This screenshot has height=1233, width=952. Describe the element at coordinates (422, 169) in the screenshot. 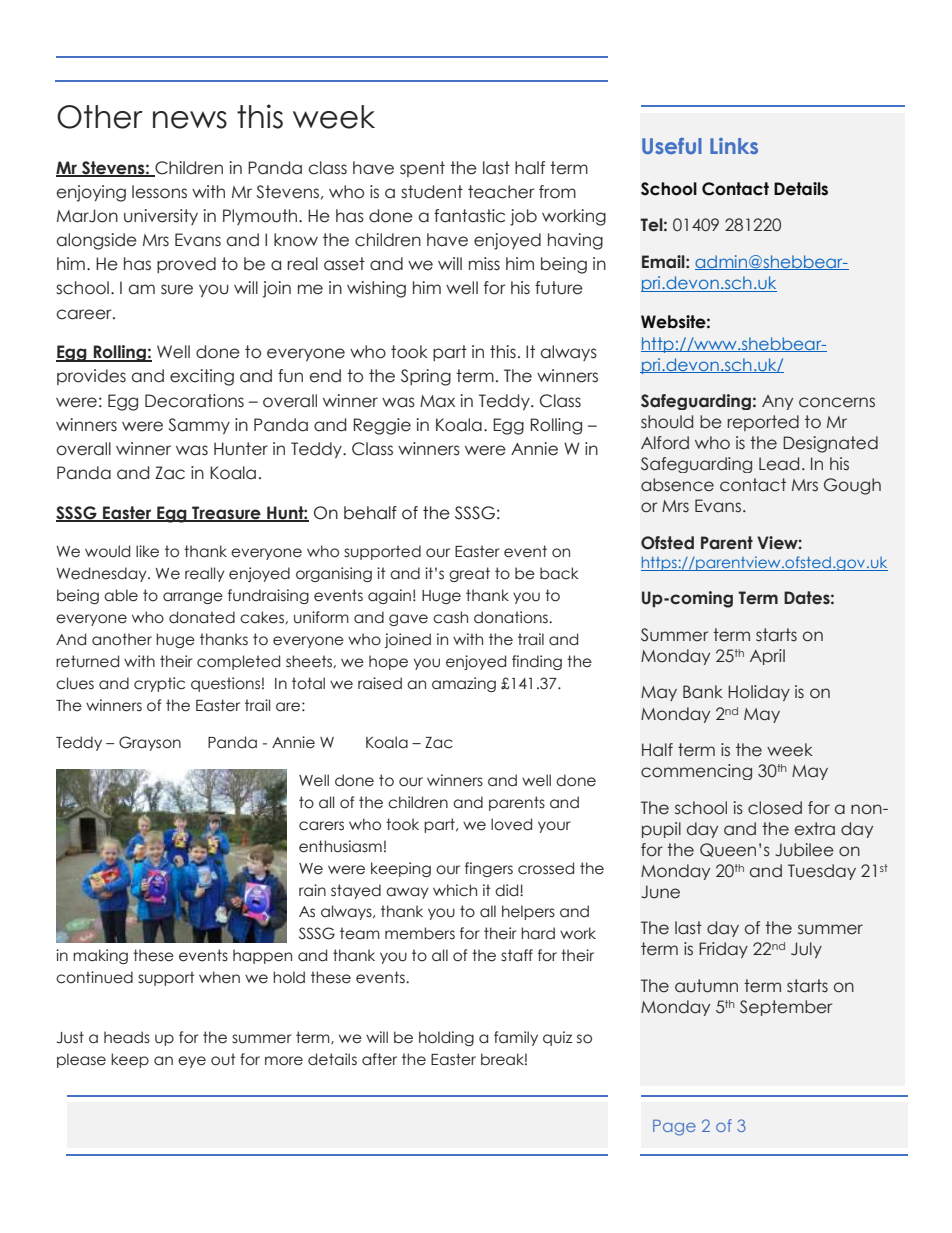

I see `spent` at that location.
